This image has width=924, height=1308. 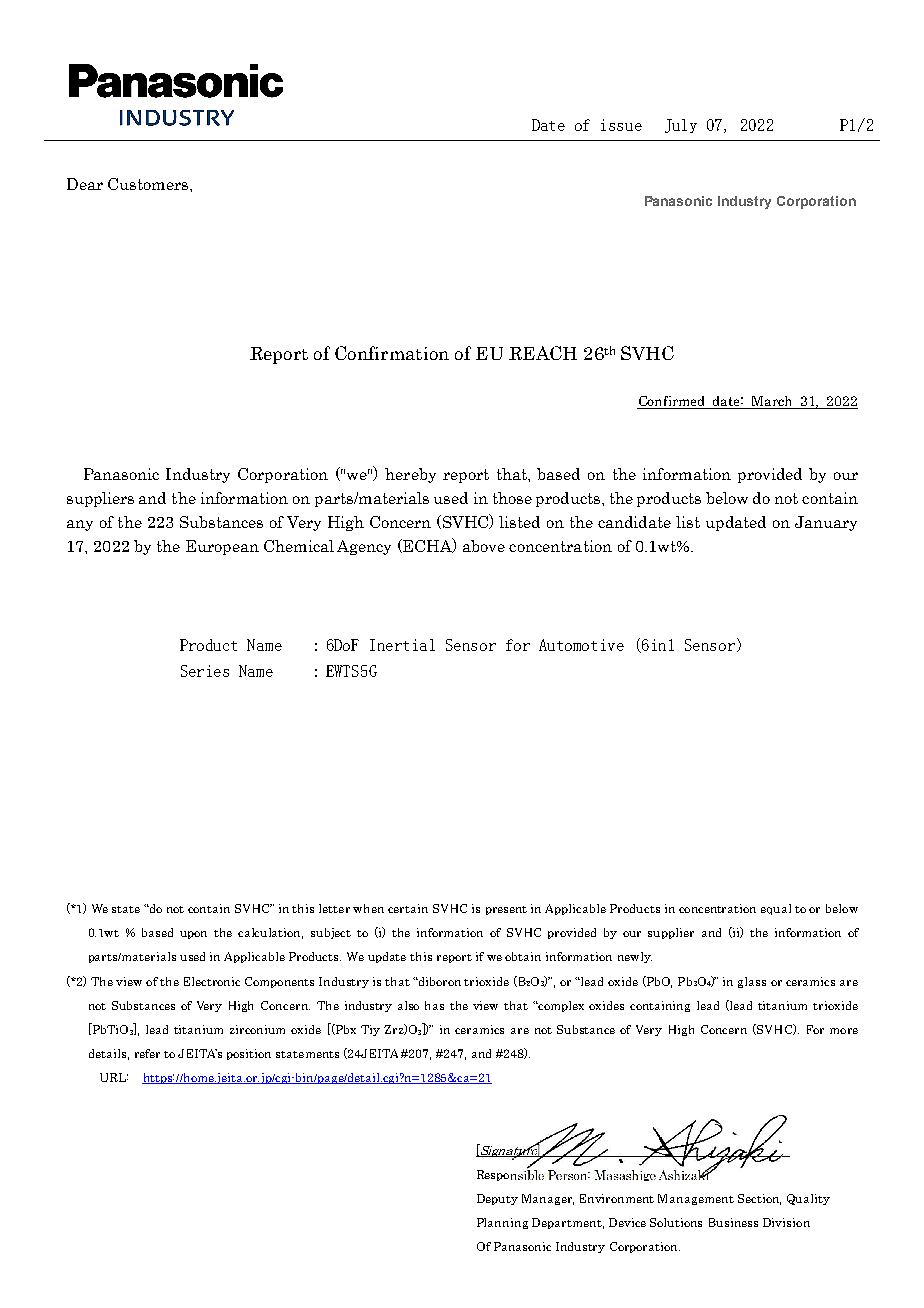 I want to click on Section, so click(x=759, y=1199).
